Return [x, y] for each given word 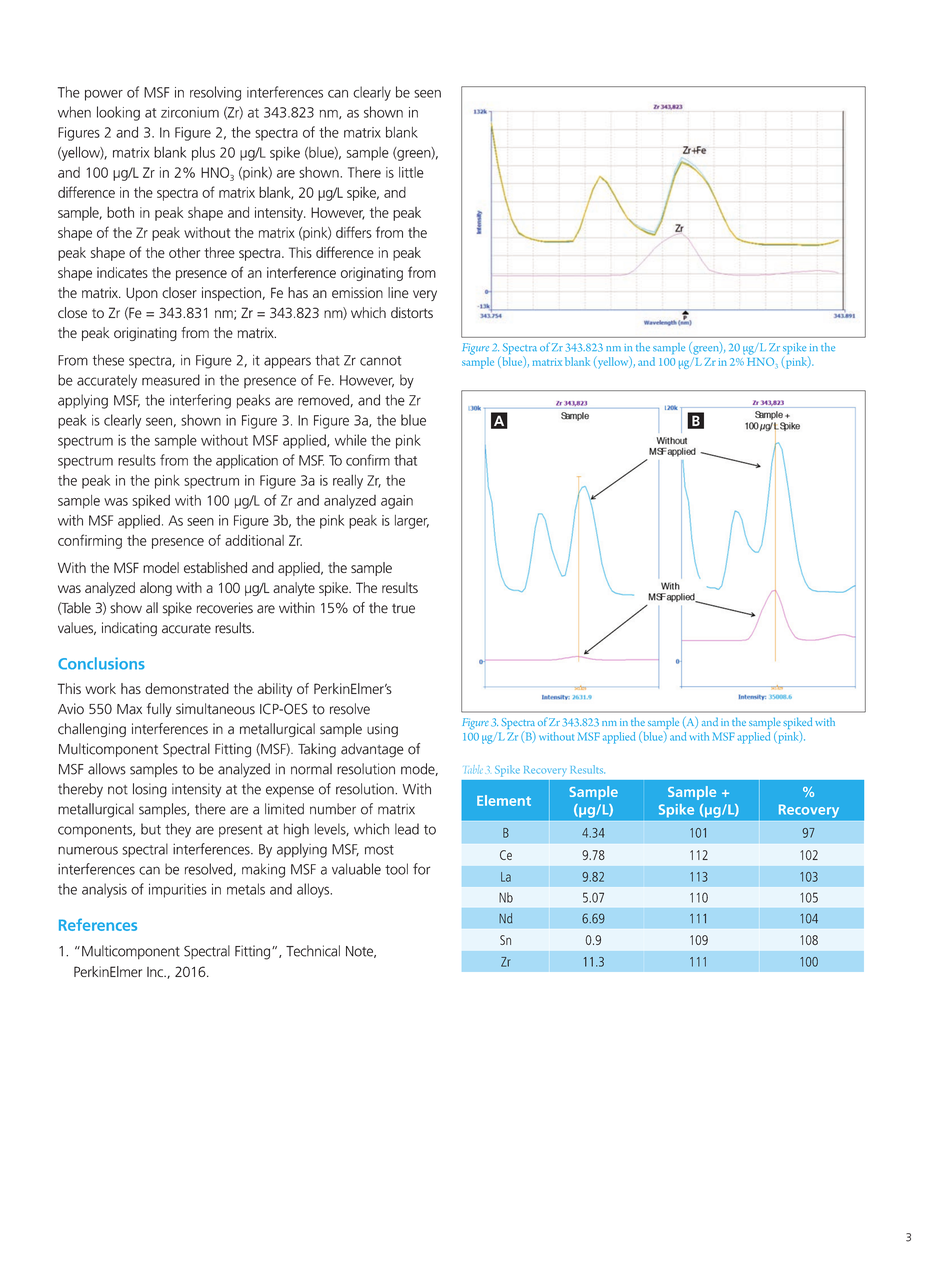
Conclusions [101, 663]
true [403, 609]
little [411, 172]
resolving [215, 93]
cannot [380, 361]
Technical [313, 951]
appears [287, 363]
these [108, 360]
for [421, 869]
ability [275, 690]
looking [118, 113]
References [98, 924]
